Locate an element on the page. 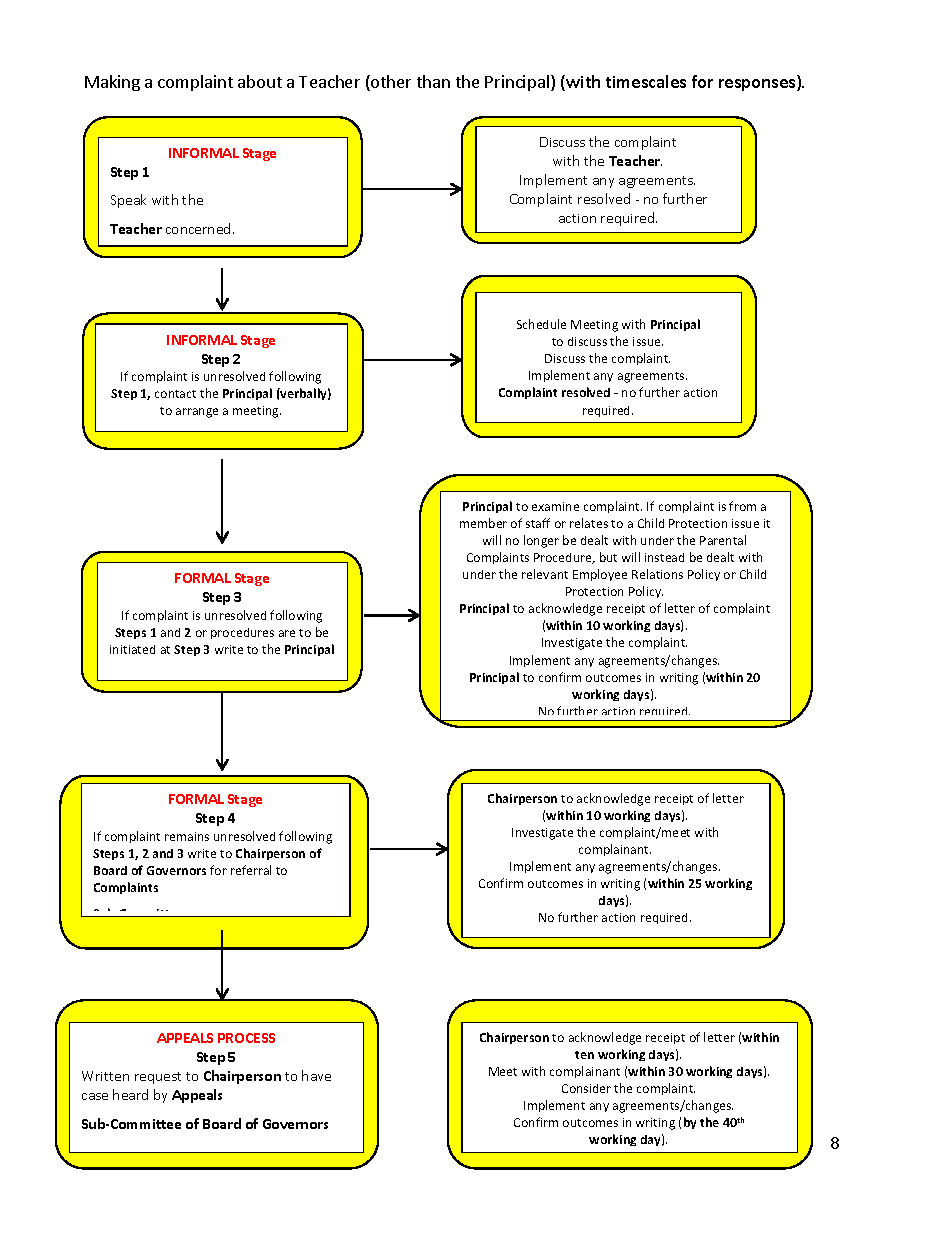 This image has width=952, height=1233. Making is located at coordinates (112, 83).
